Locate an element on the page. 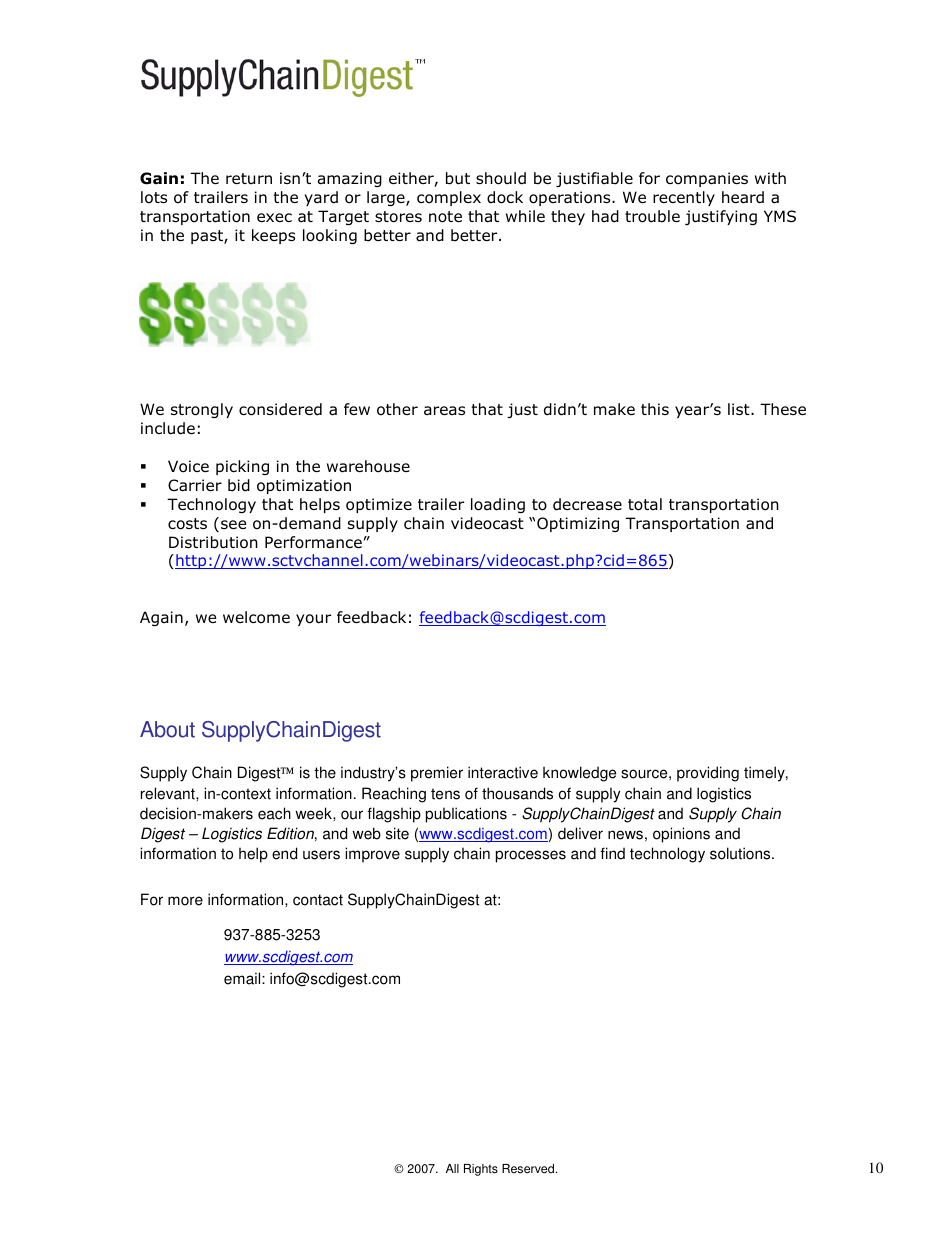  email is located at coordinates (243, 978).
